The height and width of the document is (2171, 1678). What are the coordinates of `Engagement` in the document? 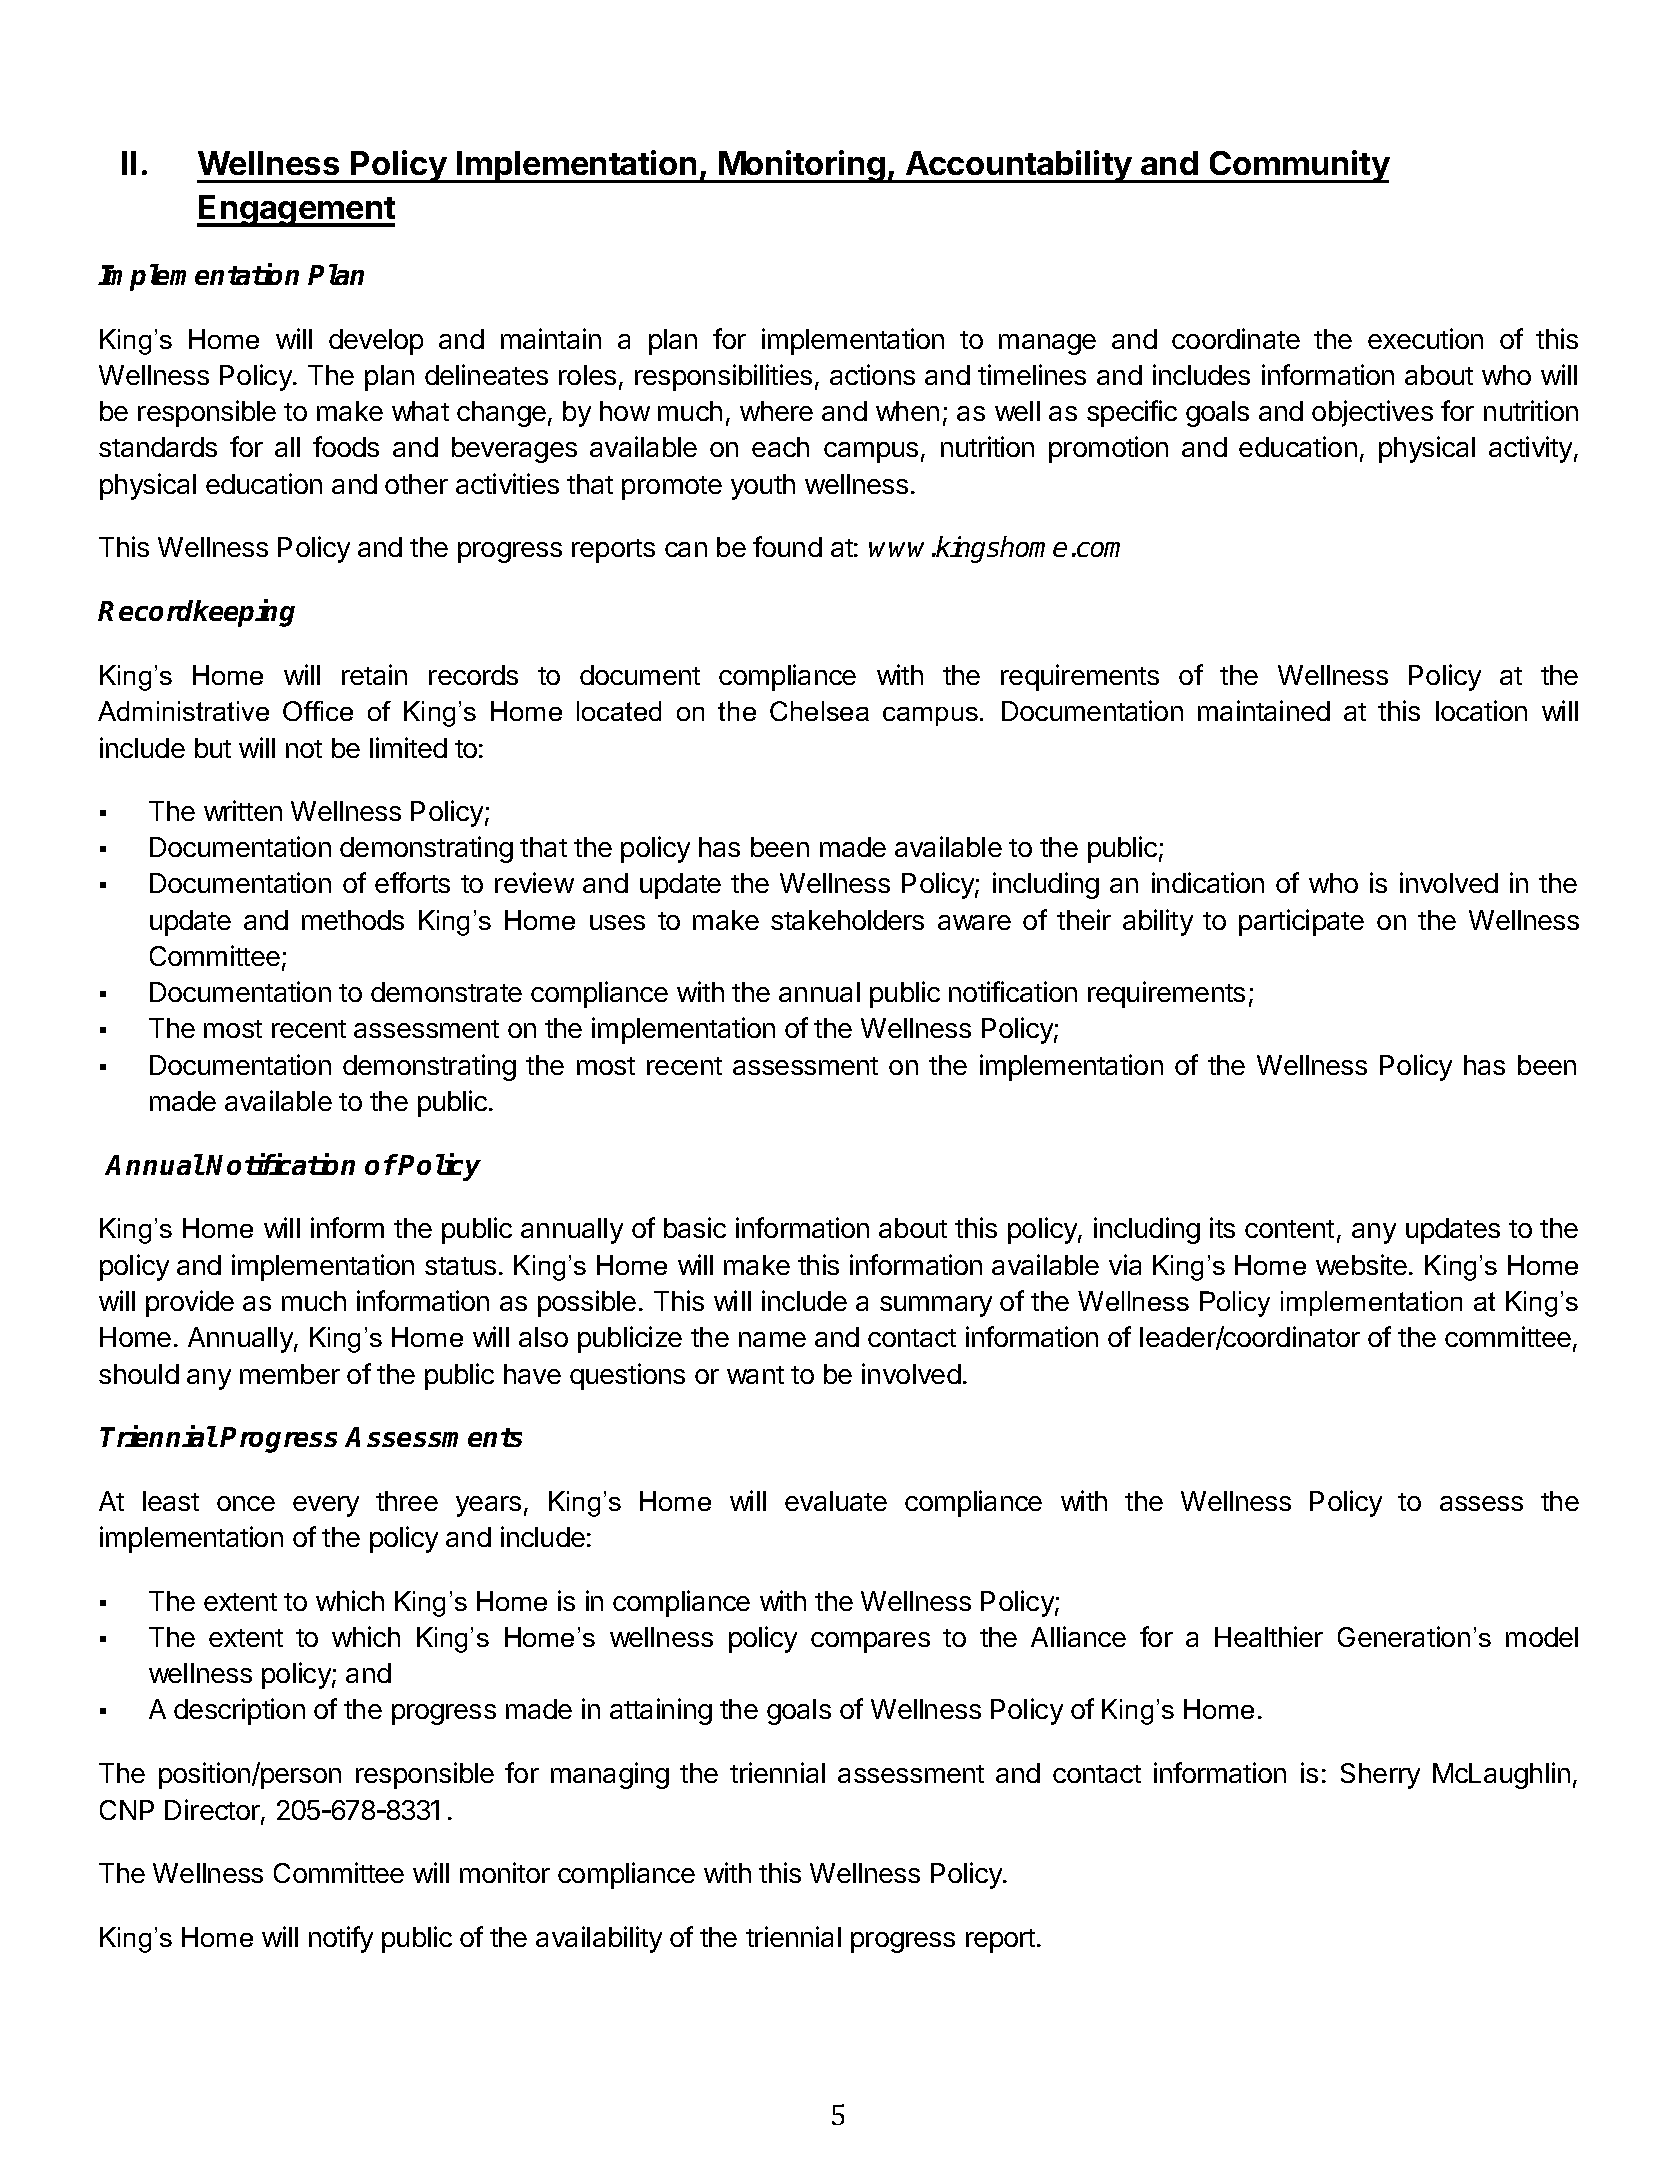 It's located at (296, 211).
